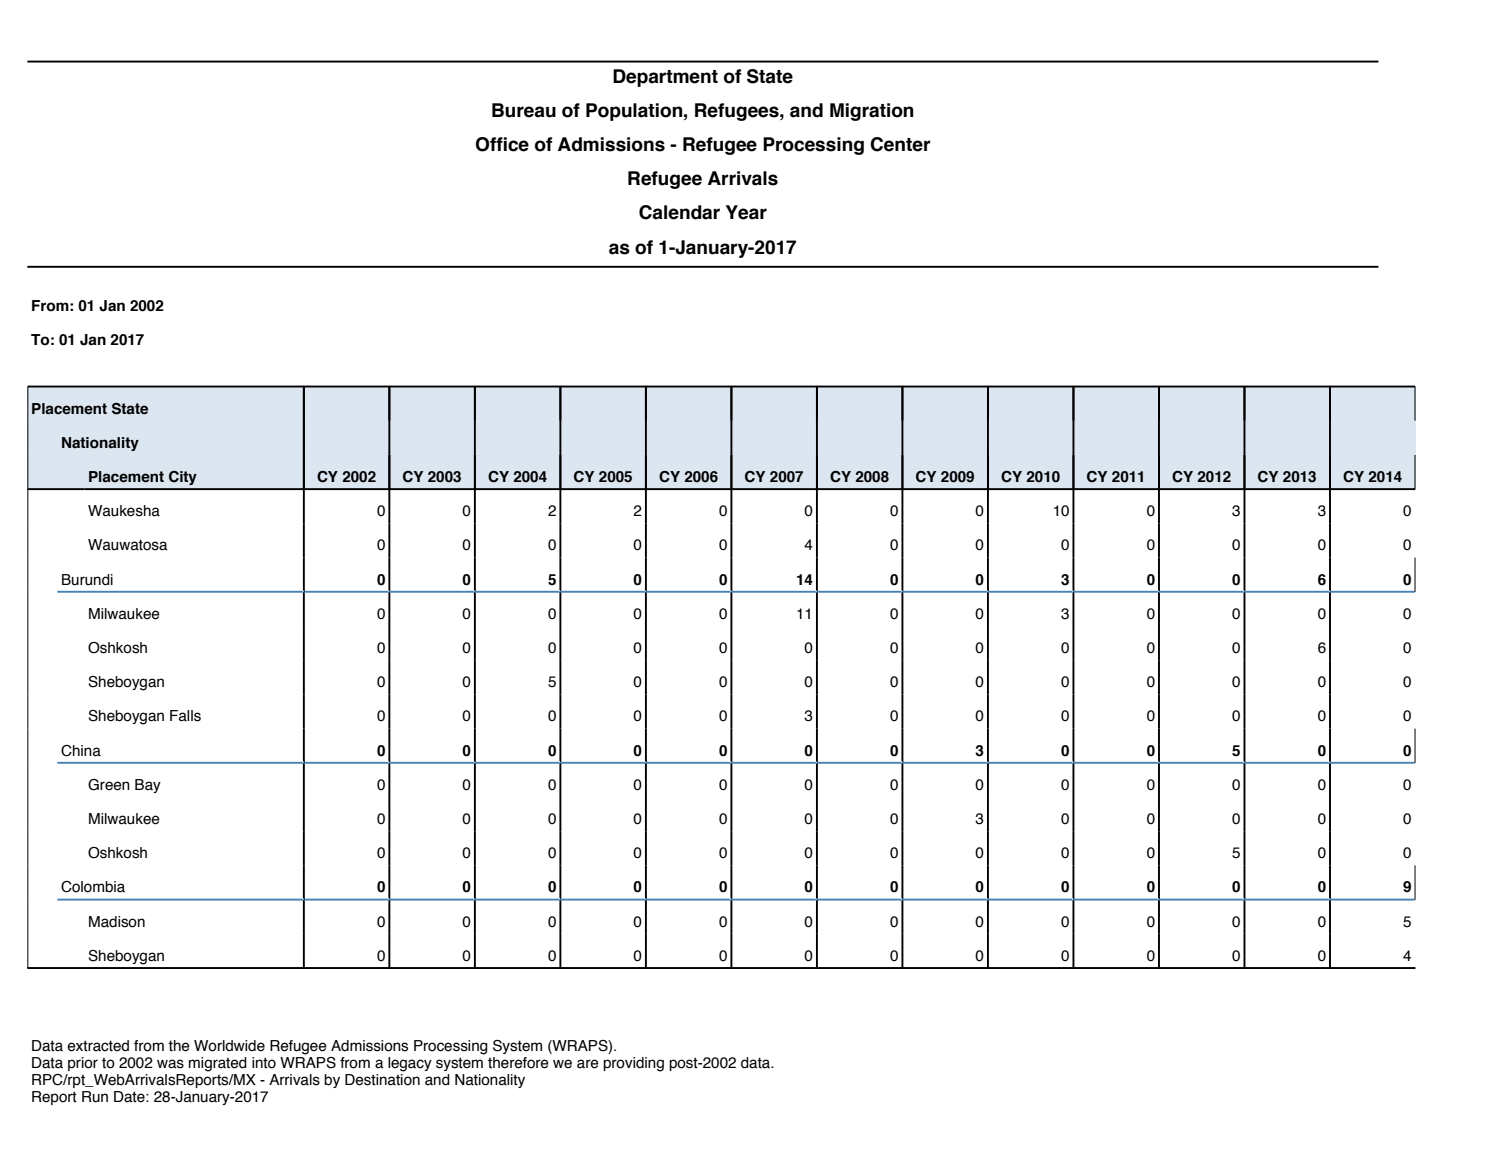 Image resolution: width=1505 pixels, height=1163 pixels. I want to click on Office, so click(502, 144).
